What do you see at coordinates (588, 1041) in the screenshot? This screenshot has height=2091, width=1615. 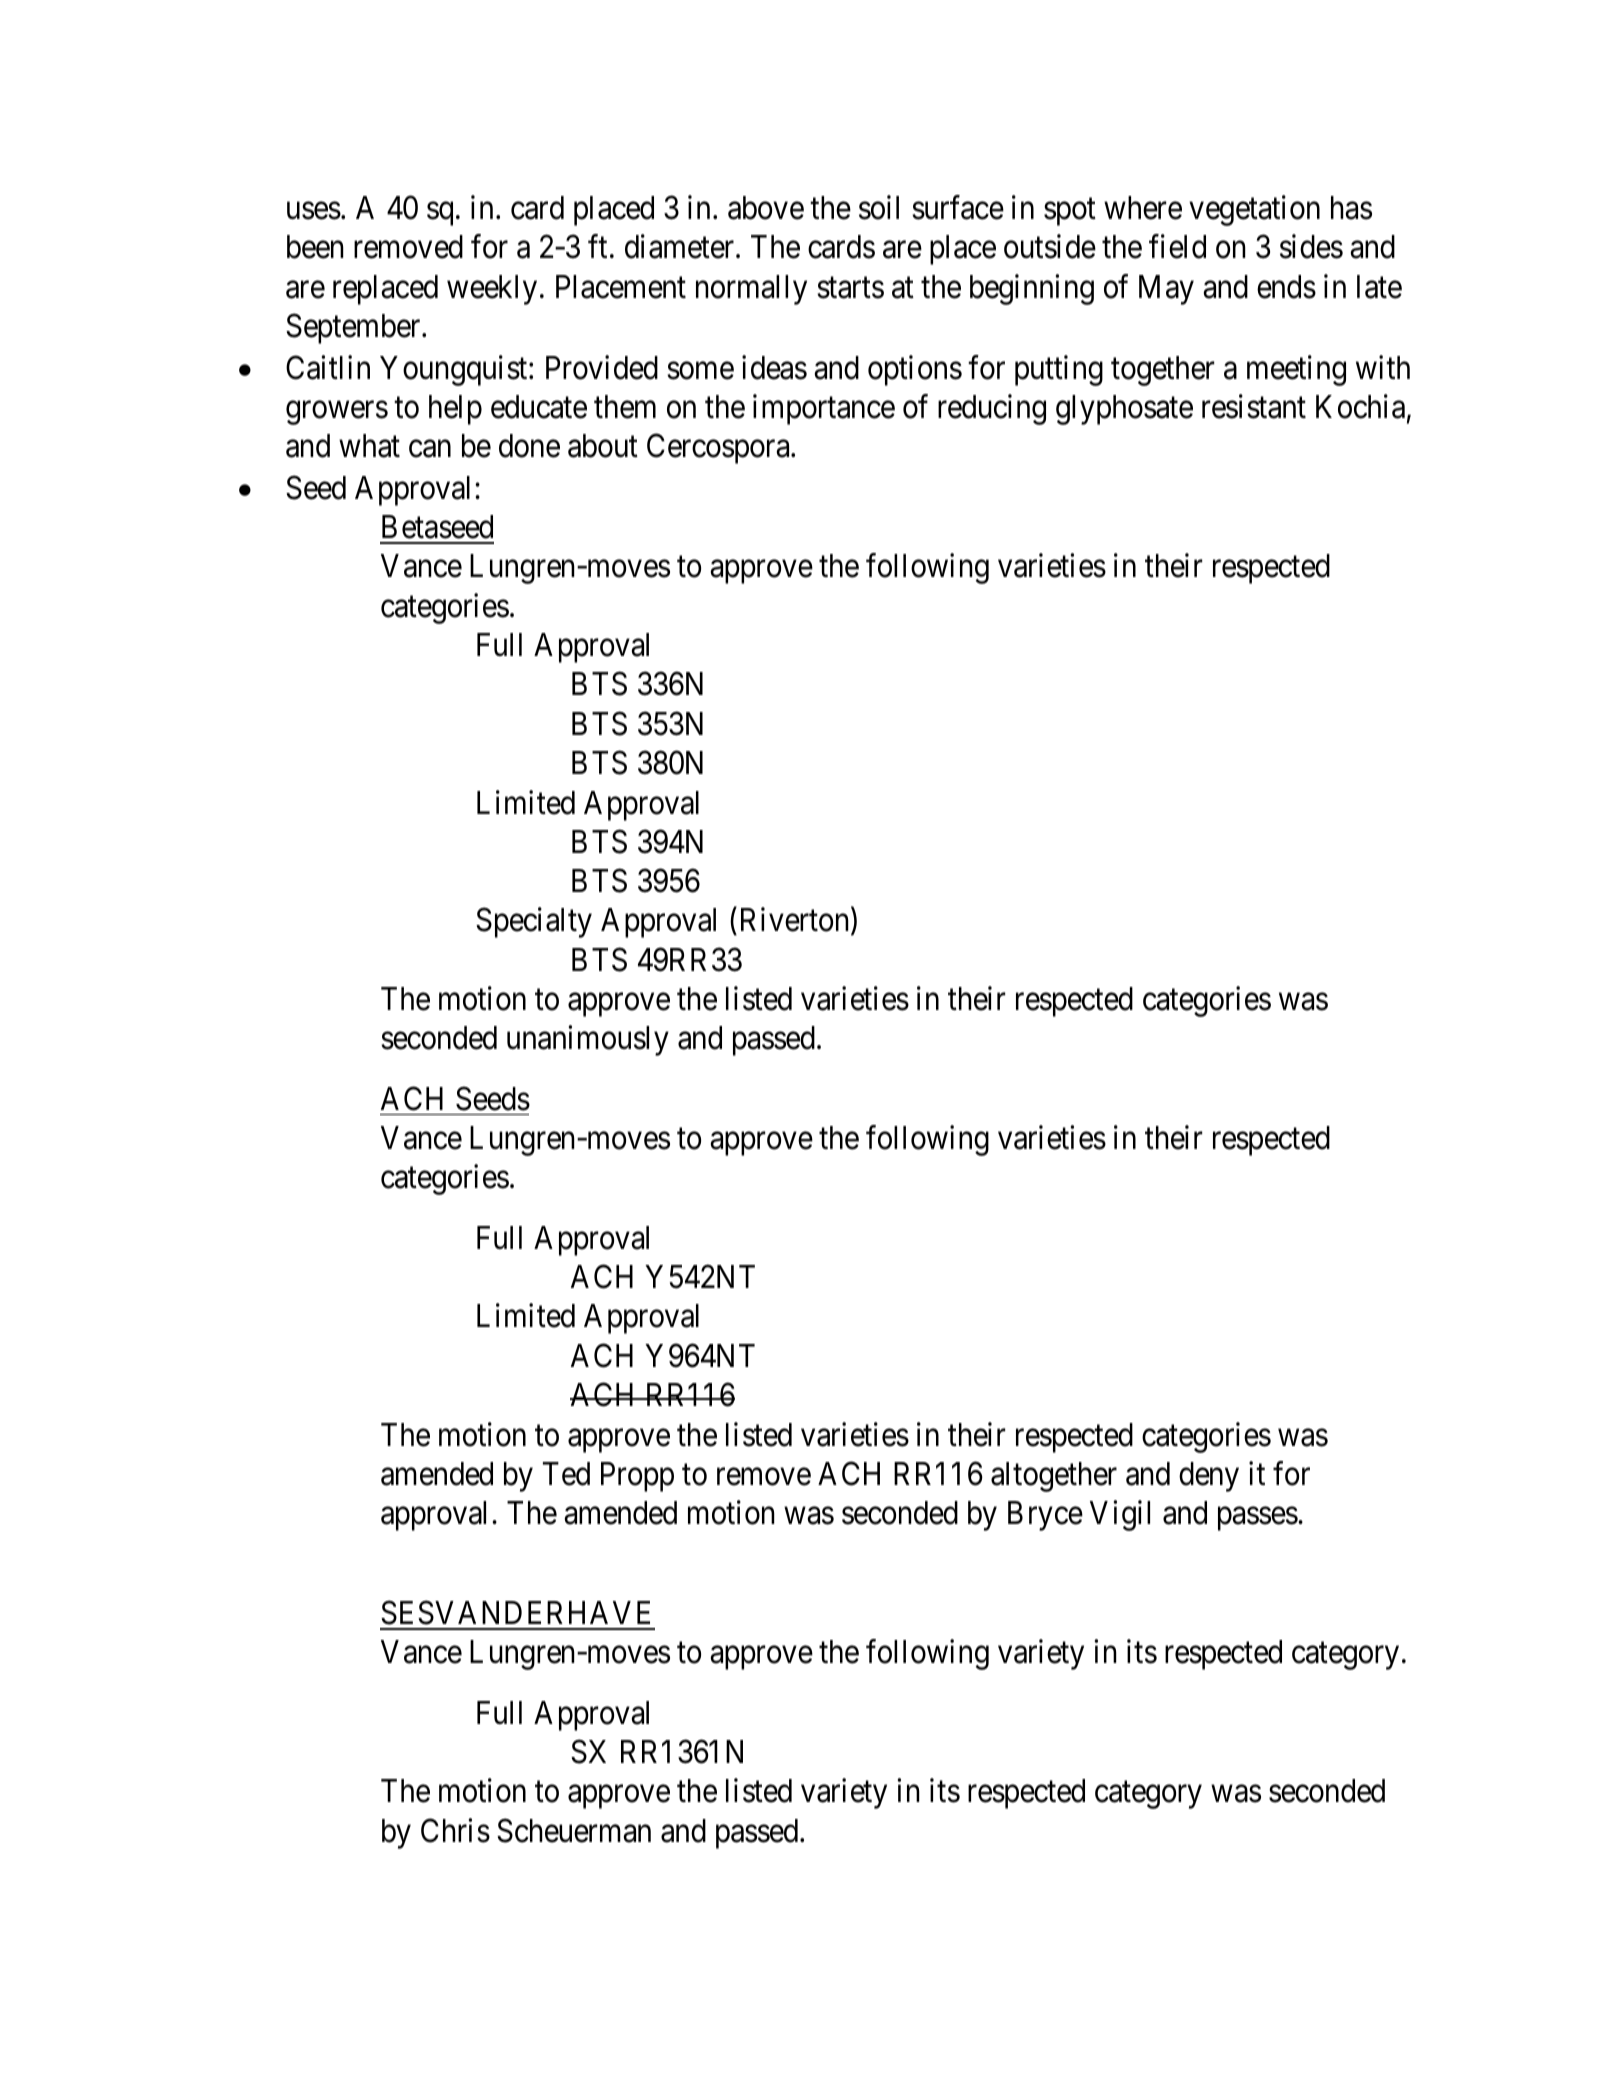 I see `unanimously` at bounding box center [588, 1041].
